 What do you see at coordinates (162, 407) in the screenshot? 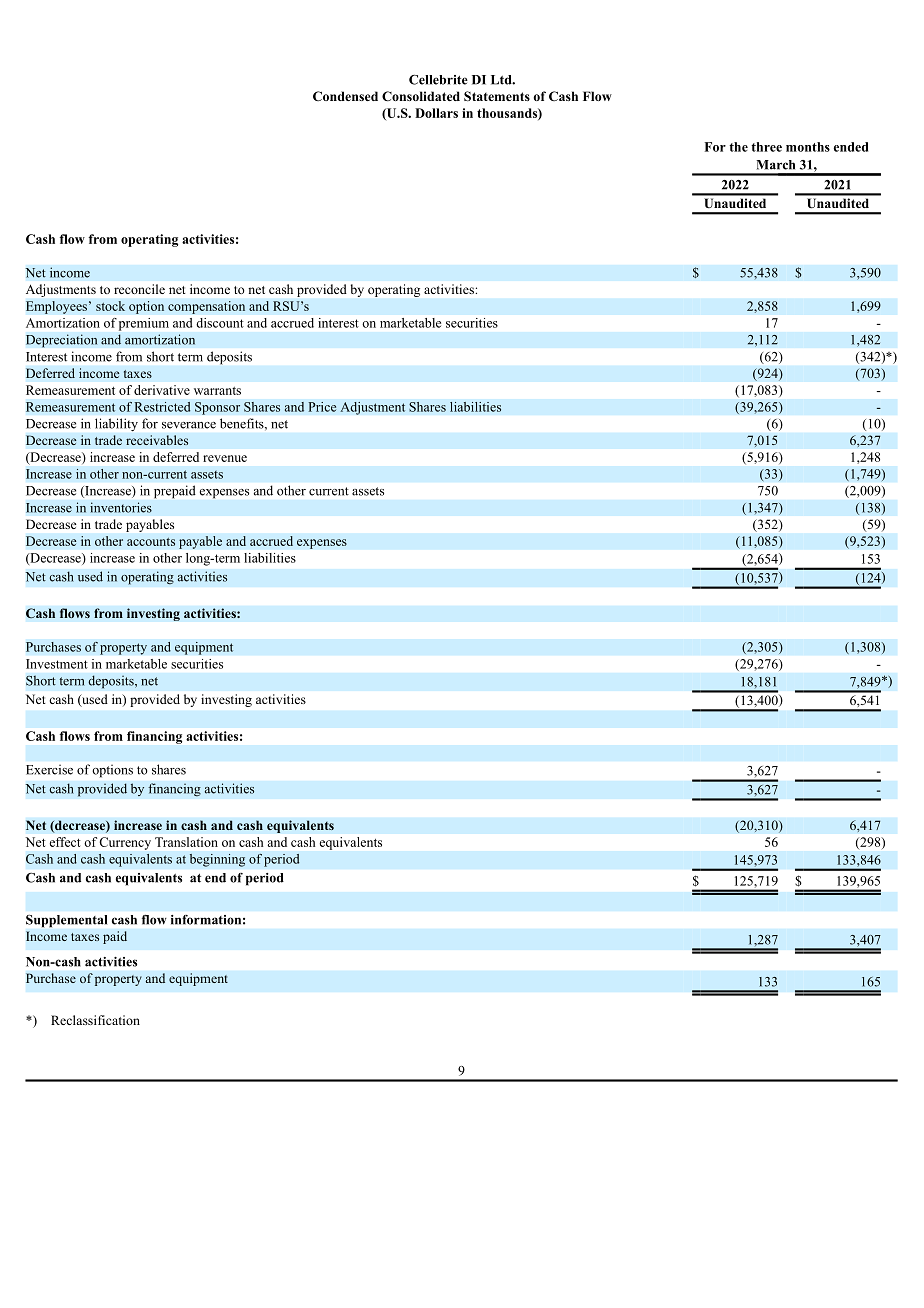
I see `Restricted` at bounding box center [162, 407].
